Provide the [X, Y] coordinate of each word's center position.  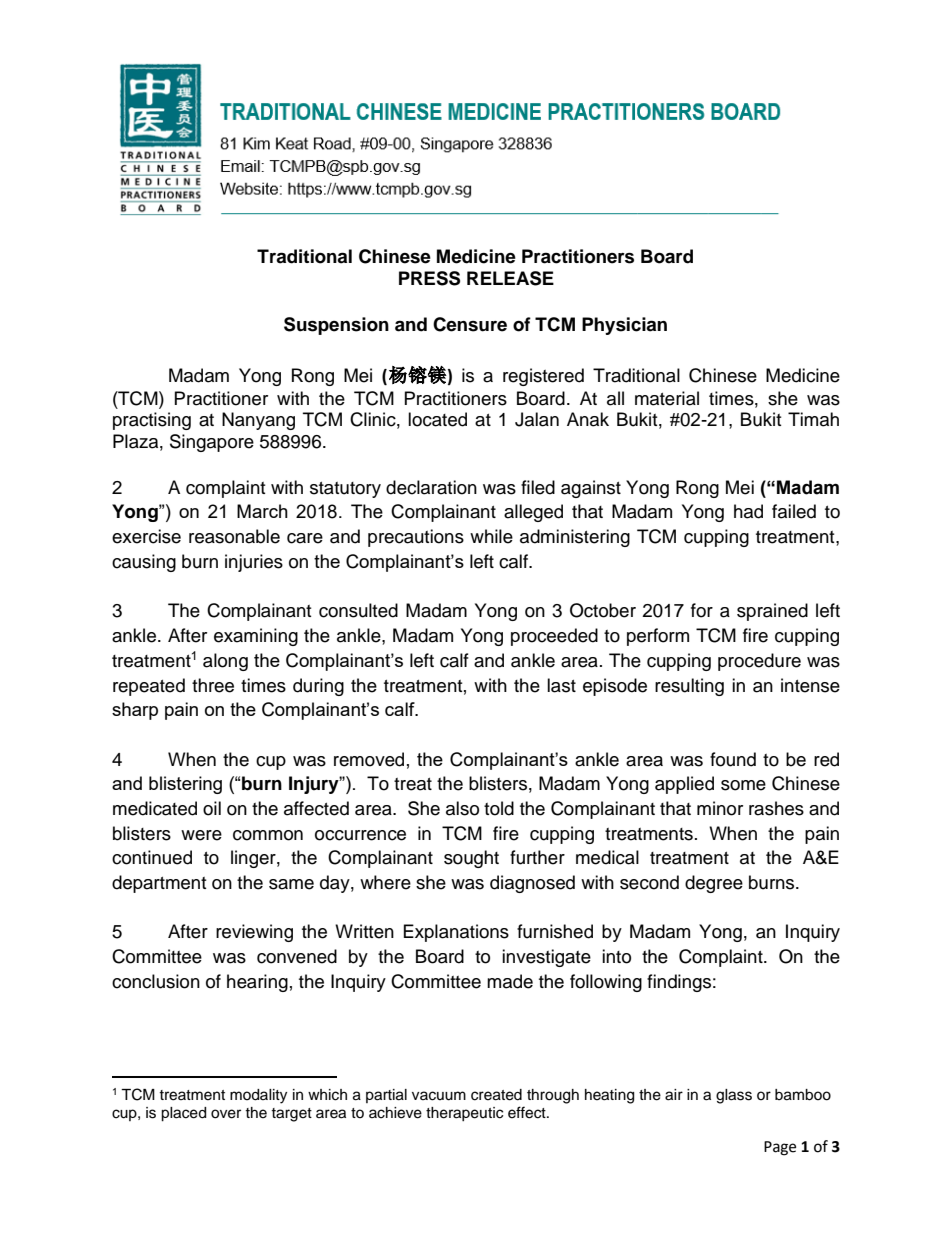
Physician [624, 326]
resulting [689, 687]
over [226, 1114]
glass [734, 1096]
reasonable [234, 536]
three [213, 685]
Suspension [336, 326]
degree [714, 884]
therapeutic [464, 1114]
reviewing [254, 933]
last [561, 685]
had [748, 511]
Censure [470, 324]
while [491, 536]
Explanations [456, 933]
